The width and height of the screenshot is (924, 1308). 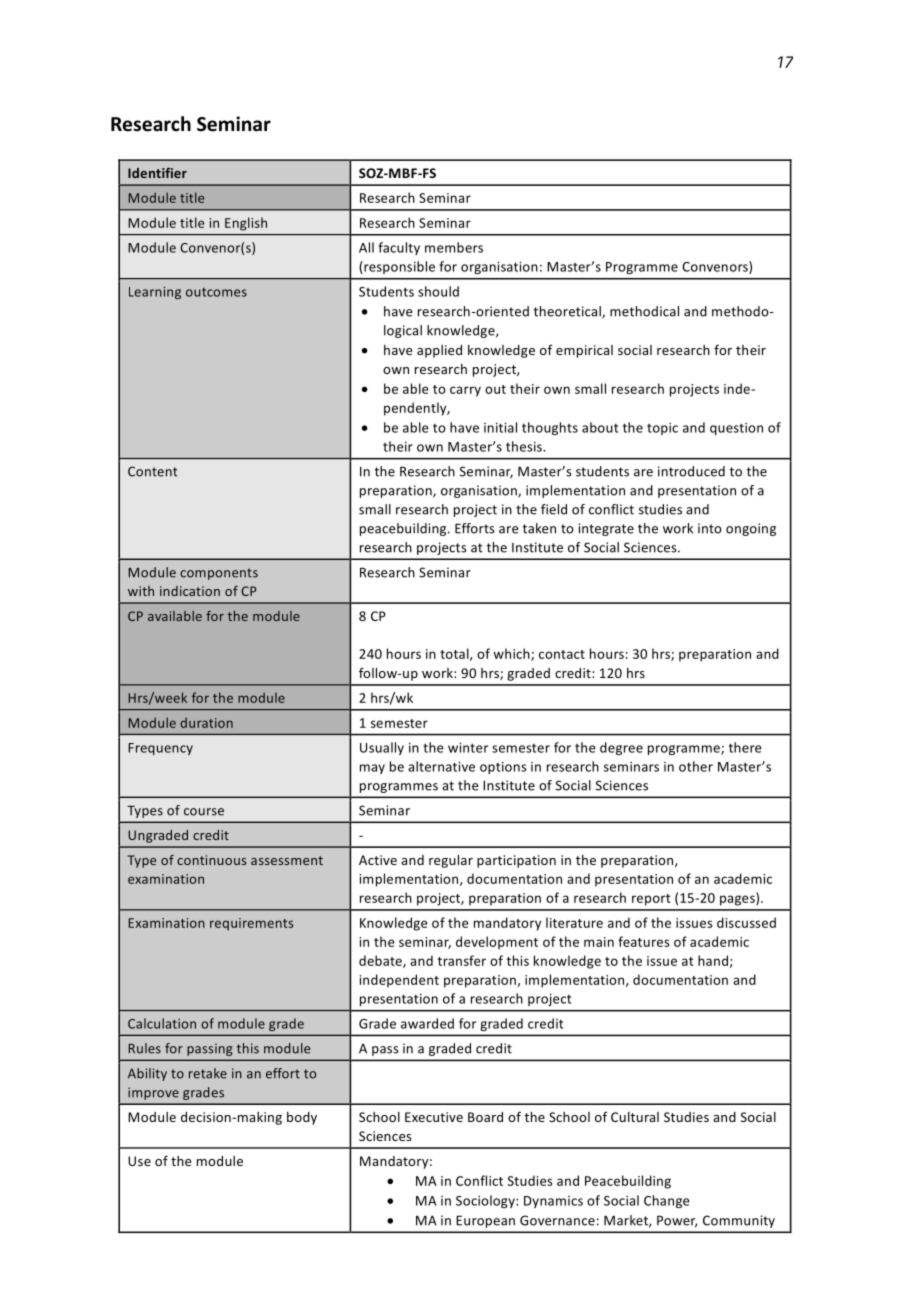 What do you see at coordinates (644, 311) in the screenshot?
I see `methodical` at bounding box center [644, 311].
